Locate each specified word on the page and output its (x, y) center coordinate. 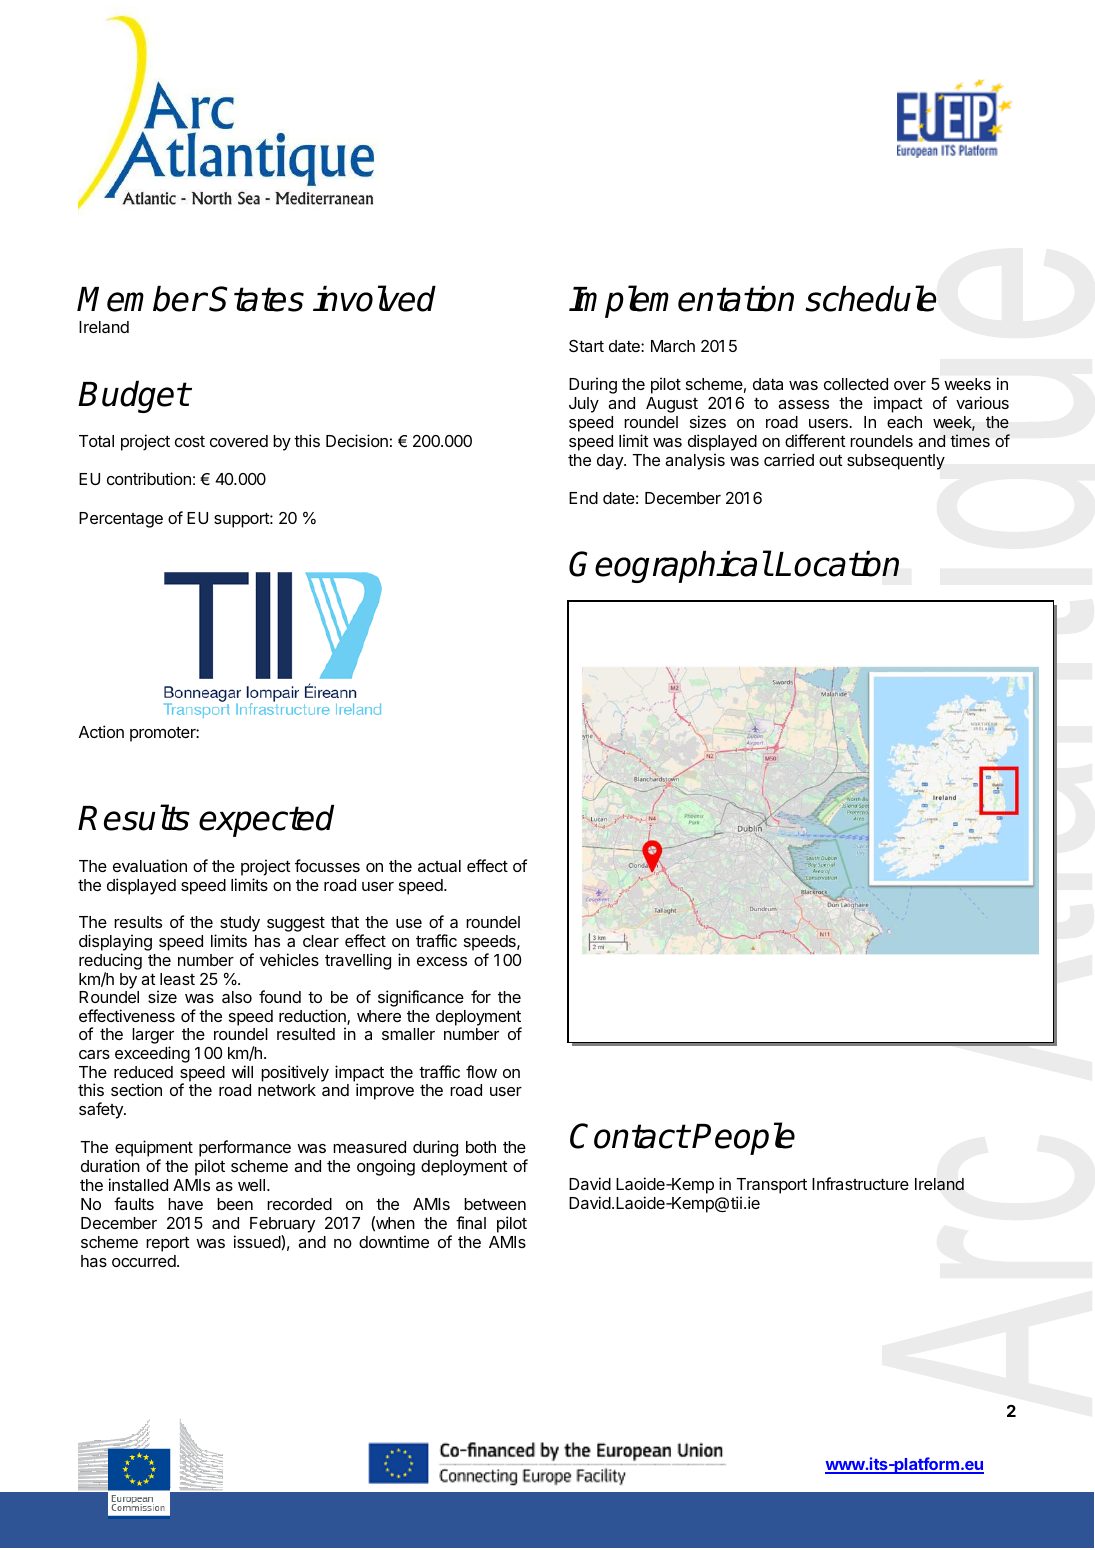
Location (837, 564)
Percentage (121, 520)
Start (586, 346)
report (168, 1244)
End (583, 498)
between (495, 1204)
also (237, 997)
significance (421, 998)
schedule (870, 298)
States (256, 299)
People (743, 1138)
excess (442, 961)
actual (439, 866)
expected (266, 821)
